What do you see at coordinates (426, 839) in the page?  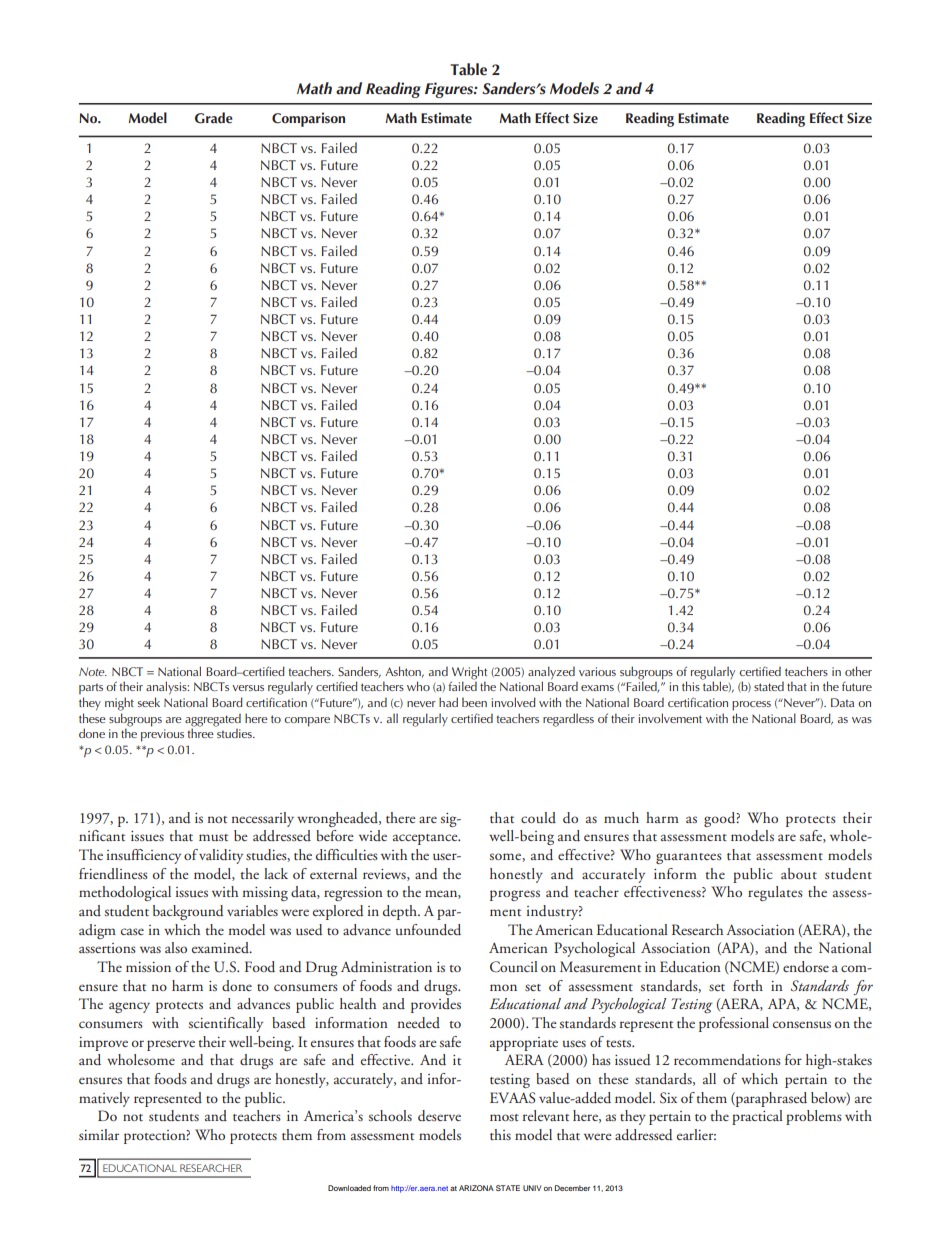 I see `acceptance` at bounding box center [426, 839].
